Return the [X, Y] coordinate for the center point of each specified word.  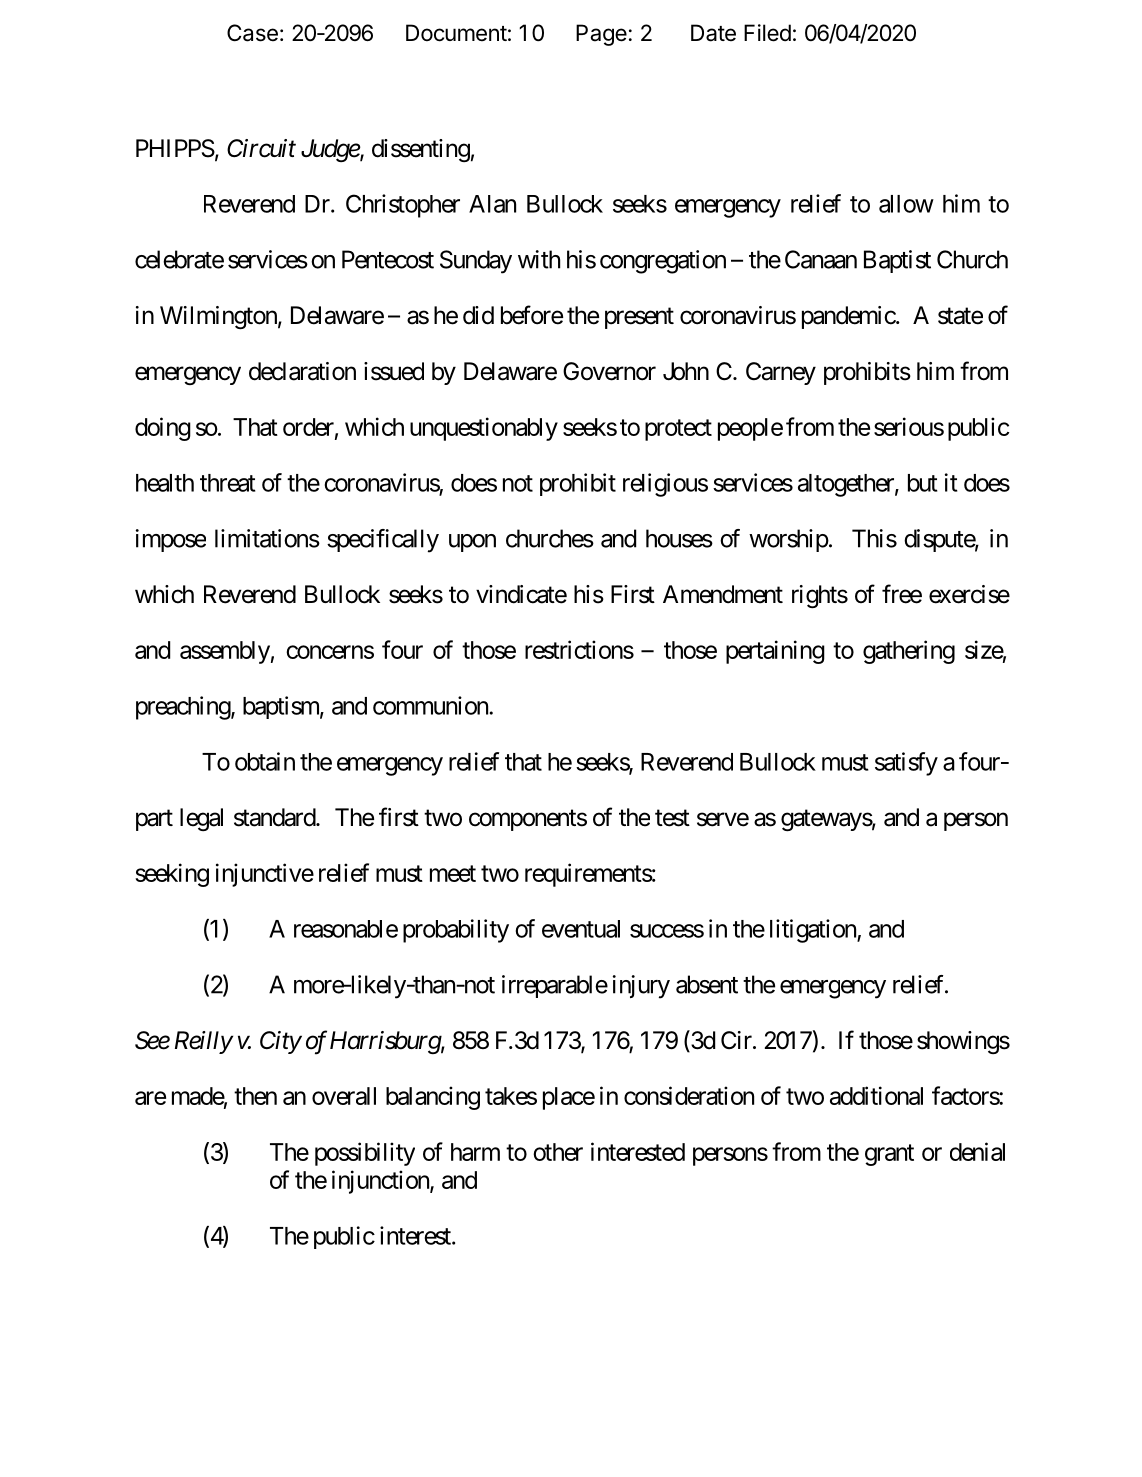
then [255, 1096]
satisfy [906, 764]
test [672, 818]
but [923, 483]
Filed [767, 33]
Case [252, 33]
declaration [302, 371]
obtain [265, 761]
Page [601, 35]
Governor [609, 371]
